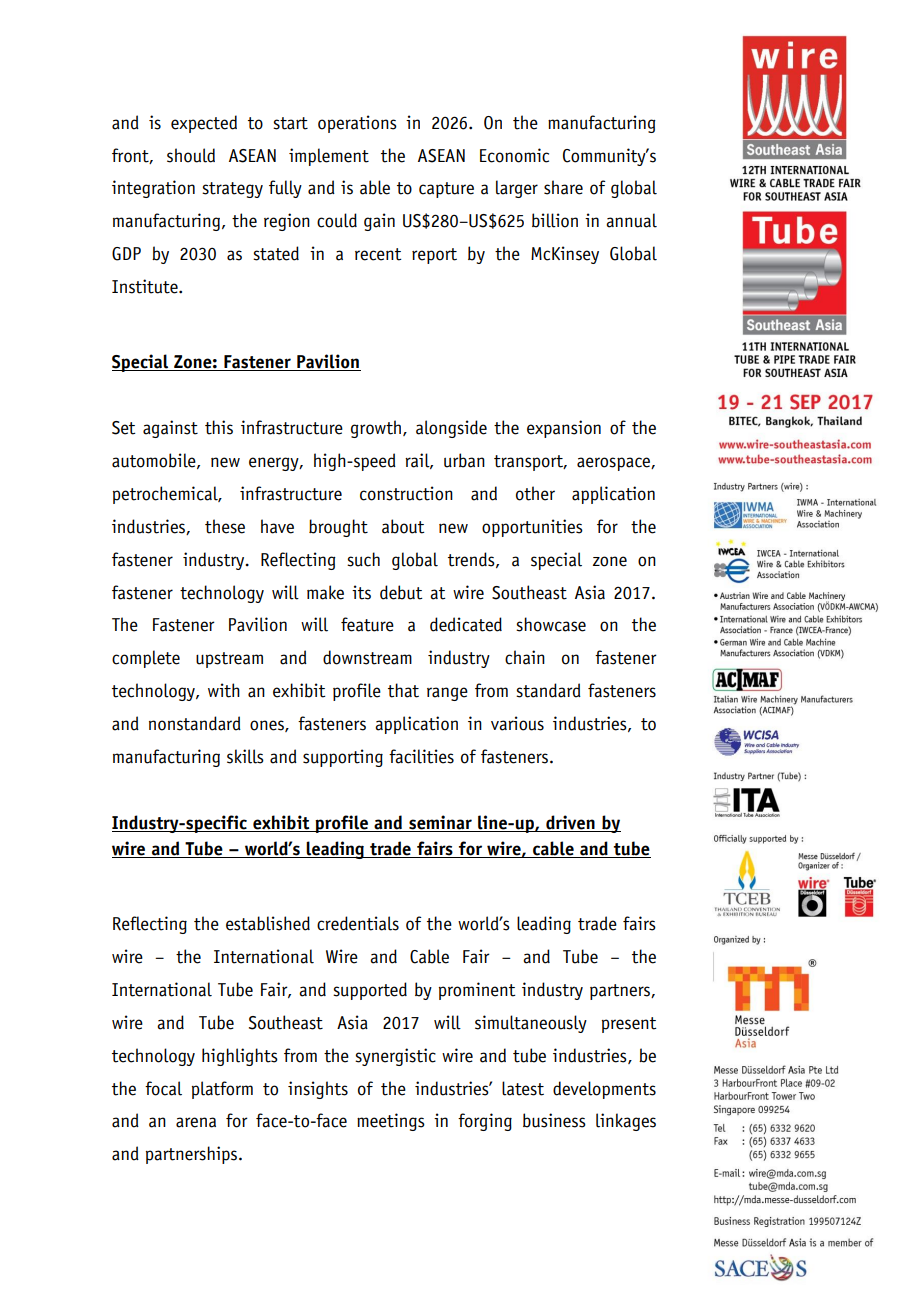  What do you see at coordinates (191, 155) in the page?
I see `should` at bounding box center [191, 155].
